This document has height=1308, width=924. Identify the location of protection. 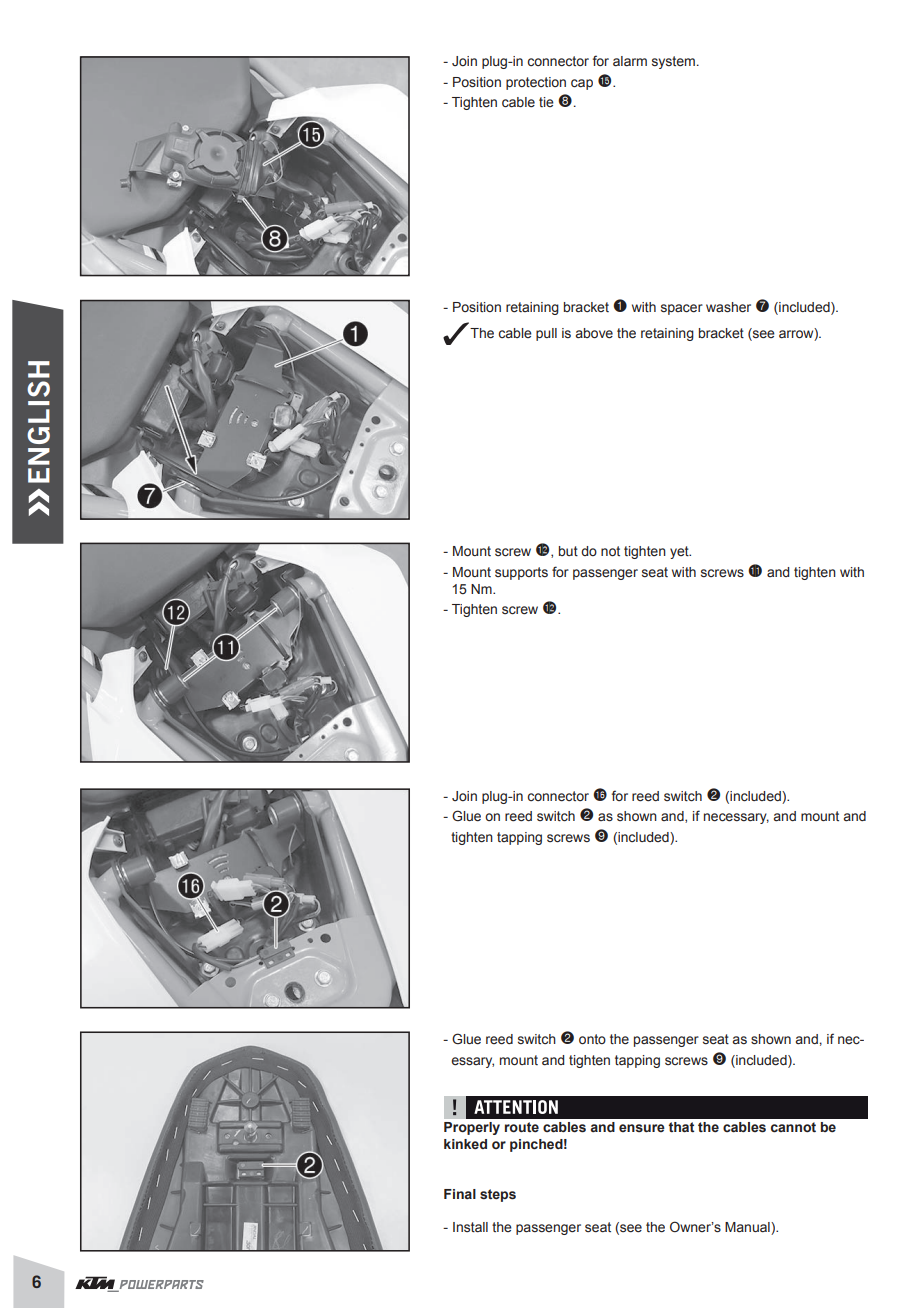
(536, 83).
